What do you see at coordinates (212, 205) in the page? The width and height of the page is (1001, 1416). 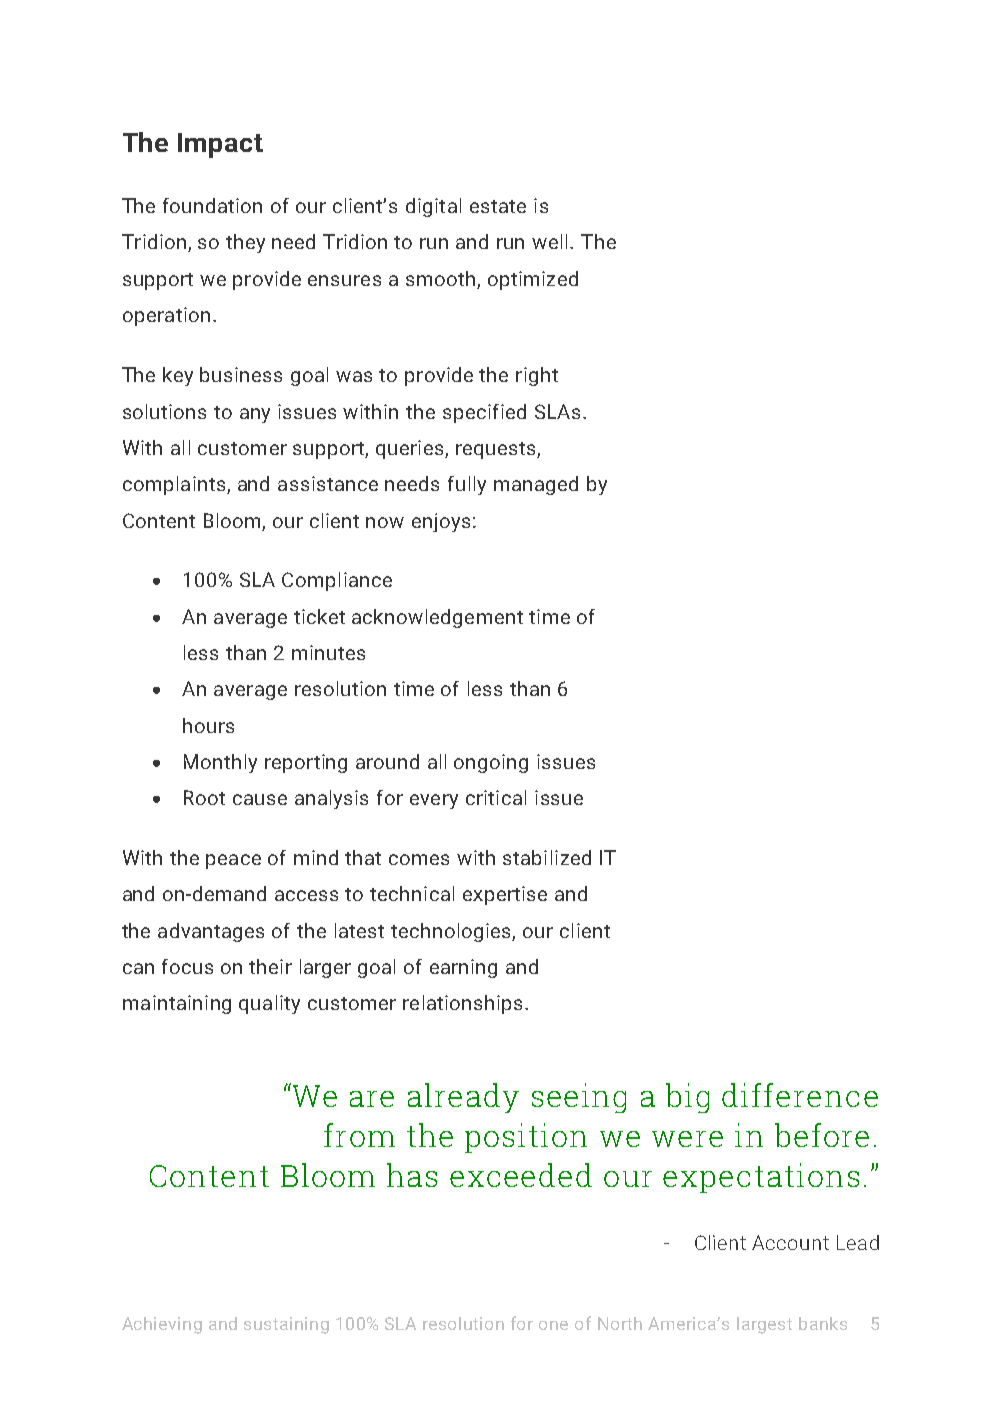 I see `foundation` at bounding box center [212, 205].
